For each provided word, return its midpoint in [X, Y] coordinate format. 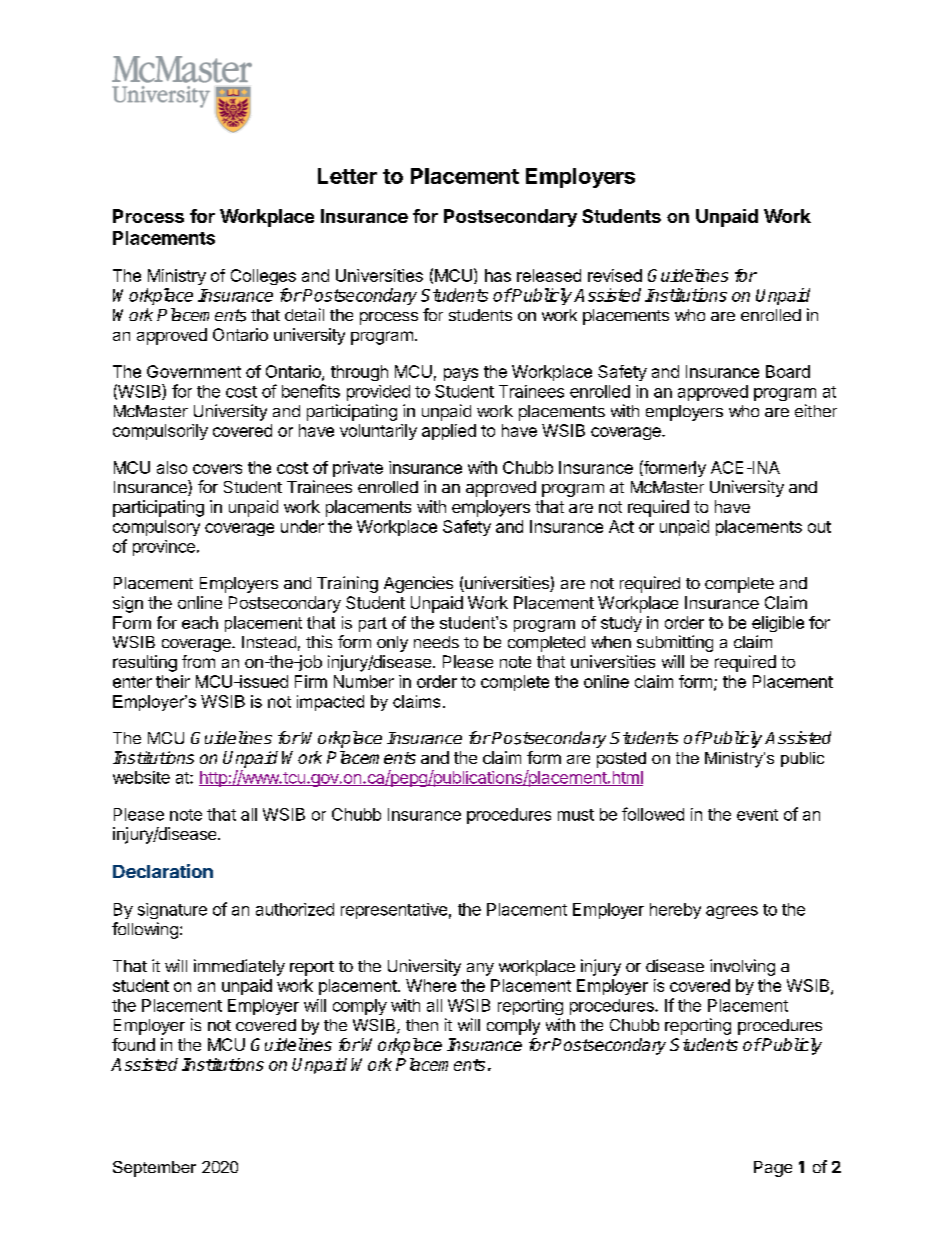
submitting [675, 643]
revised [615, 275]
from [198, 661]
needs [436, 642]
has [498, 275]
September [154, 1169]
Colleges [263, 277]
